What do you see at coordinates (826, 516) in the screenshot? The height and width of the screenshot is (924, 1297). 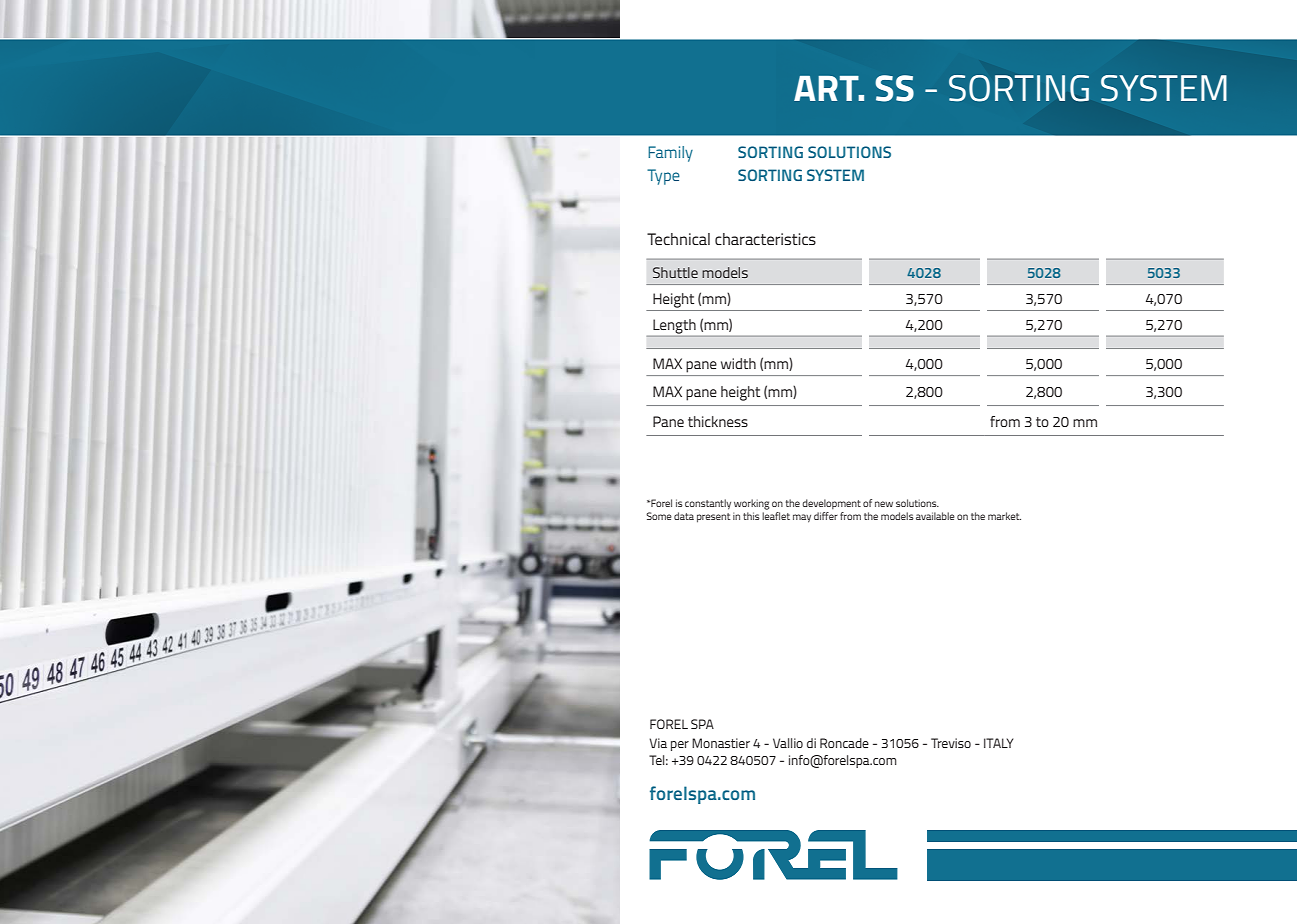 I see `differ` at bounding box center [826, 516].
